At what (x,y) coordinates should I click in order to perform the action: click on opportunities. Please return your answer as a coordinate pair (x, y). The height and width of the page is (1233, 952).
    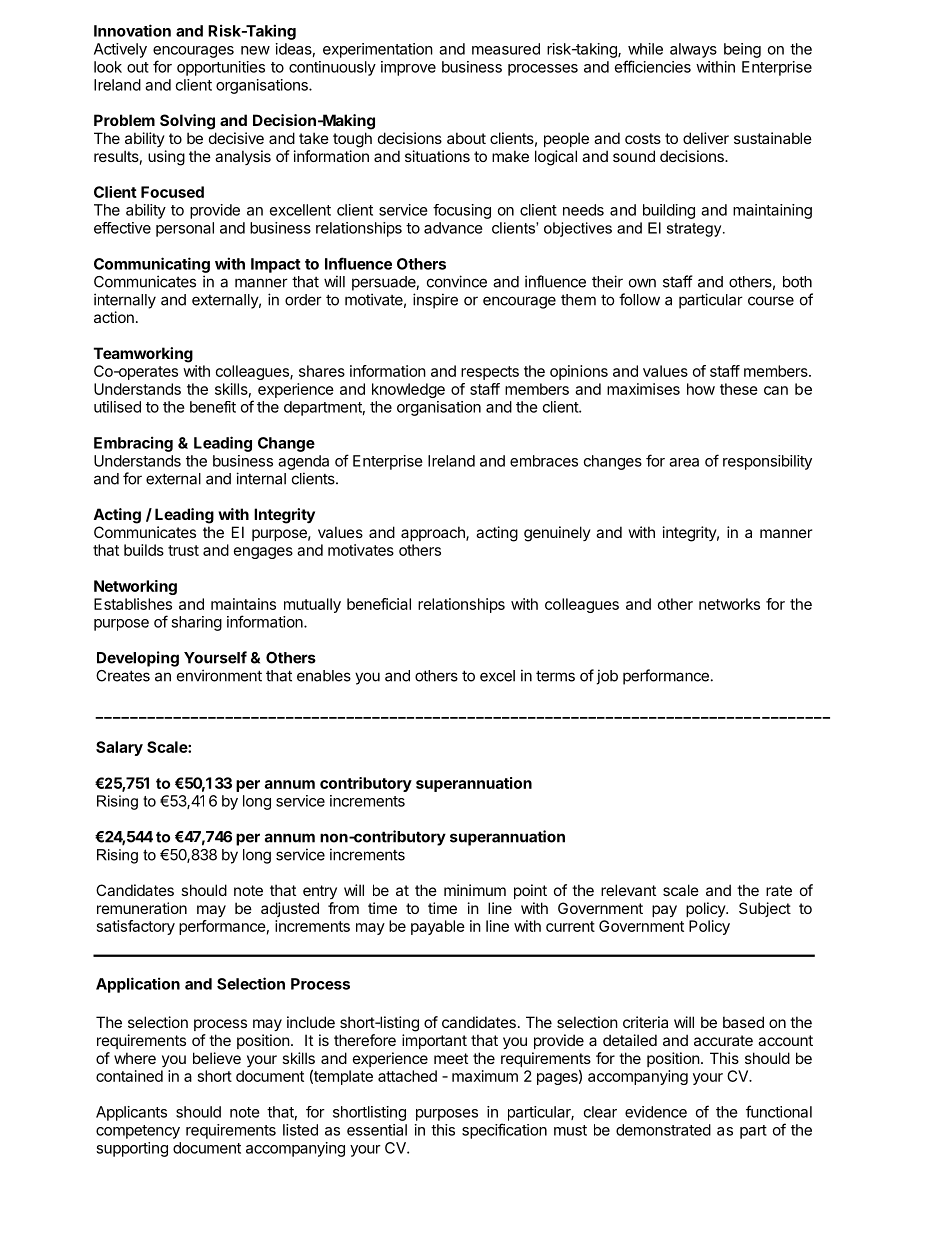
    Looking at the image, I should click on (221, 68).
